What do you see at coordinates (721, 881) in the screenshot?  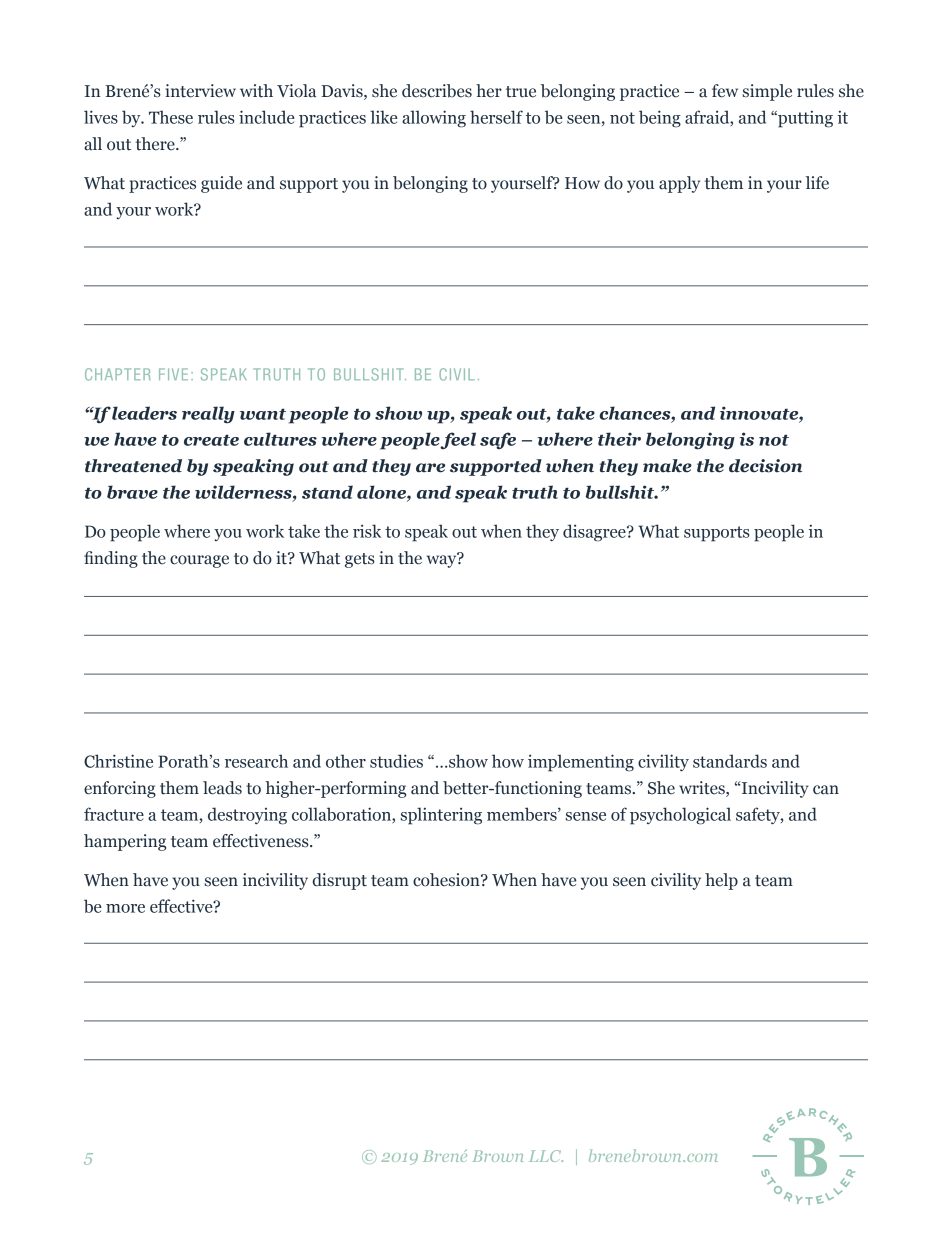 I see `help` at bounding box center [721, 881].
